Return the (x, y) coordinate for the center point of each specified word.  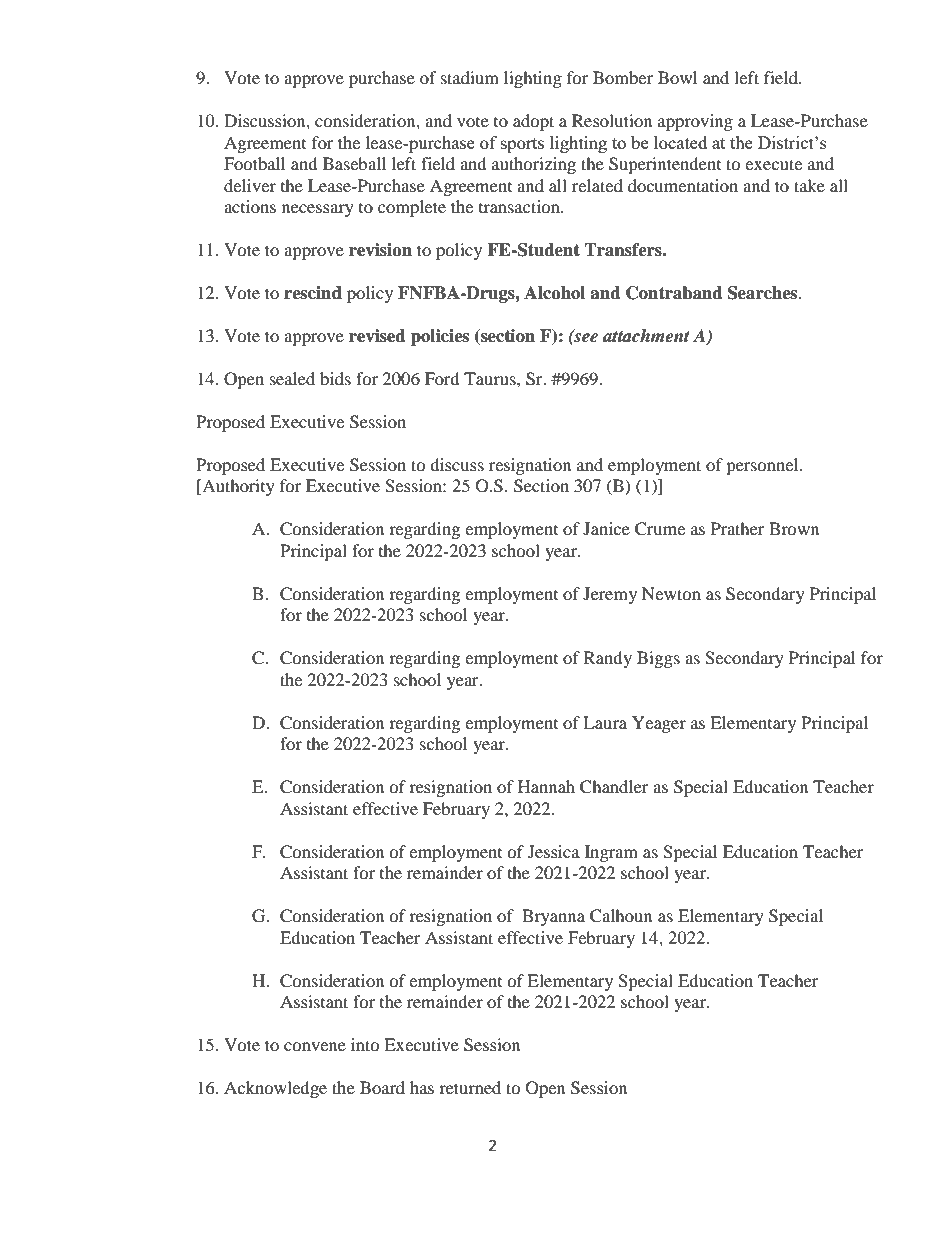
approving (695, 122)
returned (470, 1087)
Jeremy (610, 595)
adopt (533, 122)
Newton (671, 593)
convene (315, 1046)
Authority (237, 487)
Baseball (354, 163)
